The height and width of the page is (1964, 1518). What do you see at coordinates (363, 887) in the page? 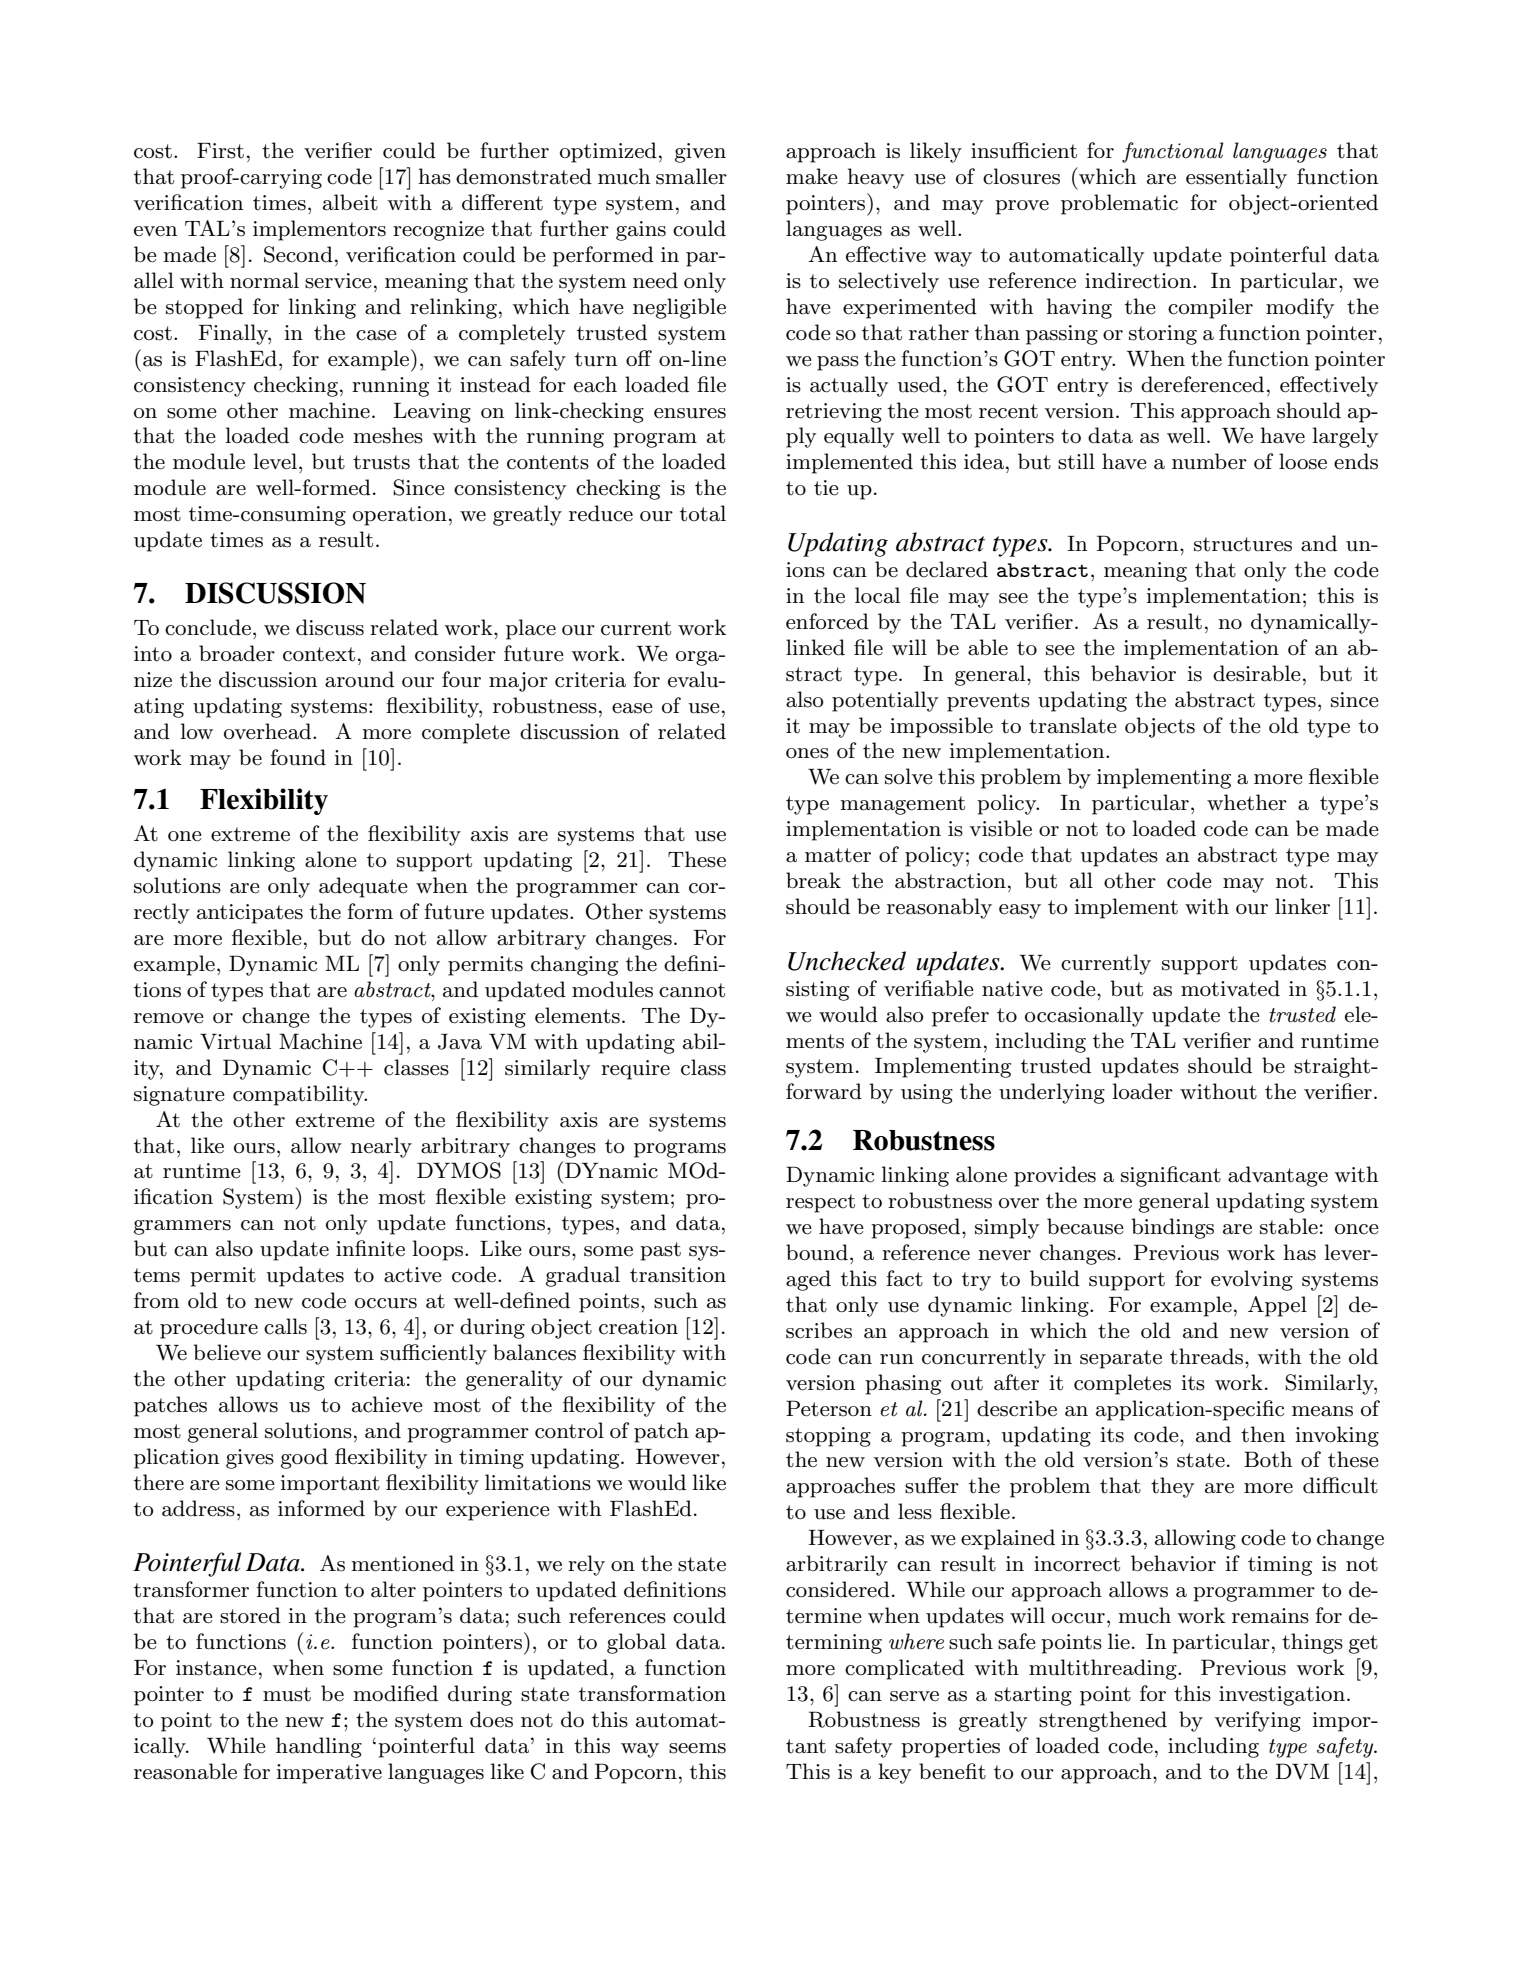
I see `adequate` at bounding box center [363, 887].
